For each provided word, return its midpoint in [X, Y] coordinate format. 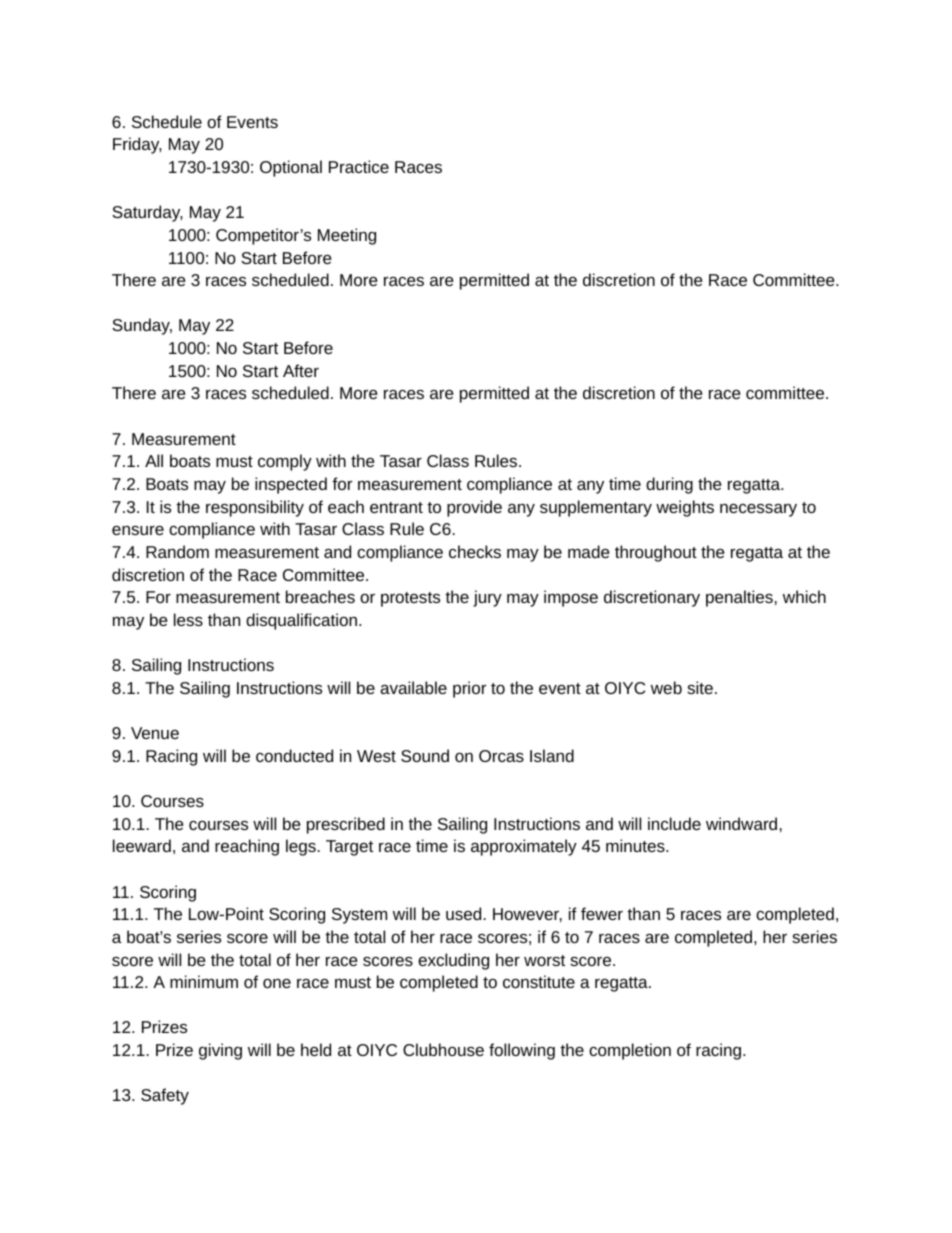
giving [220, 1051]
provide [474, 508]
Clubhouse [443, 1049]
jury [487, 598]
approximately [524, 847]
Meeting [347, 236]
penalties [739, 598]
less [188, 619]
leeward [142, 845]
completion [630, 1051]
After [301, 370]
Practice [359, 166]
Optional [291, 168]
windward [741, 823]
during [669, 485]
